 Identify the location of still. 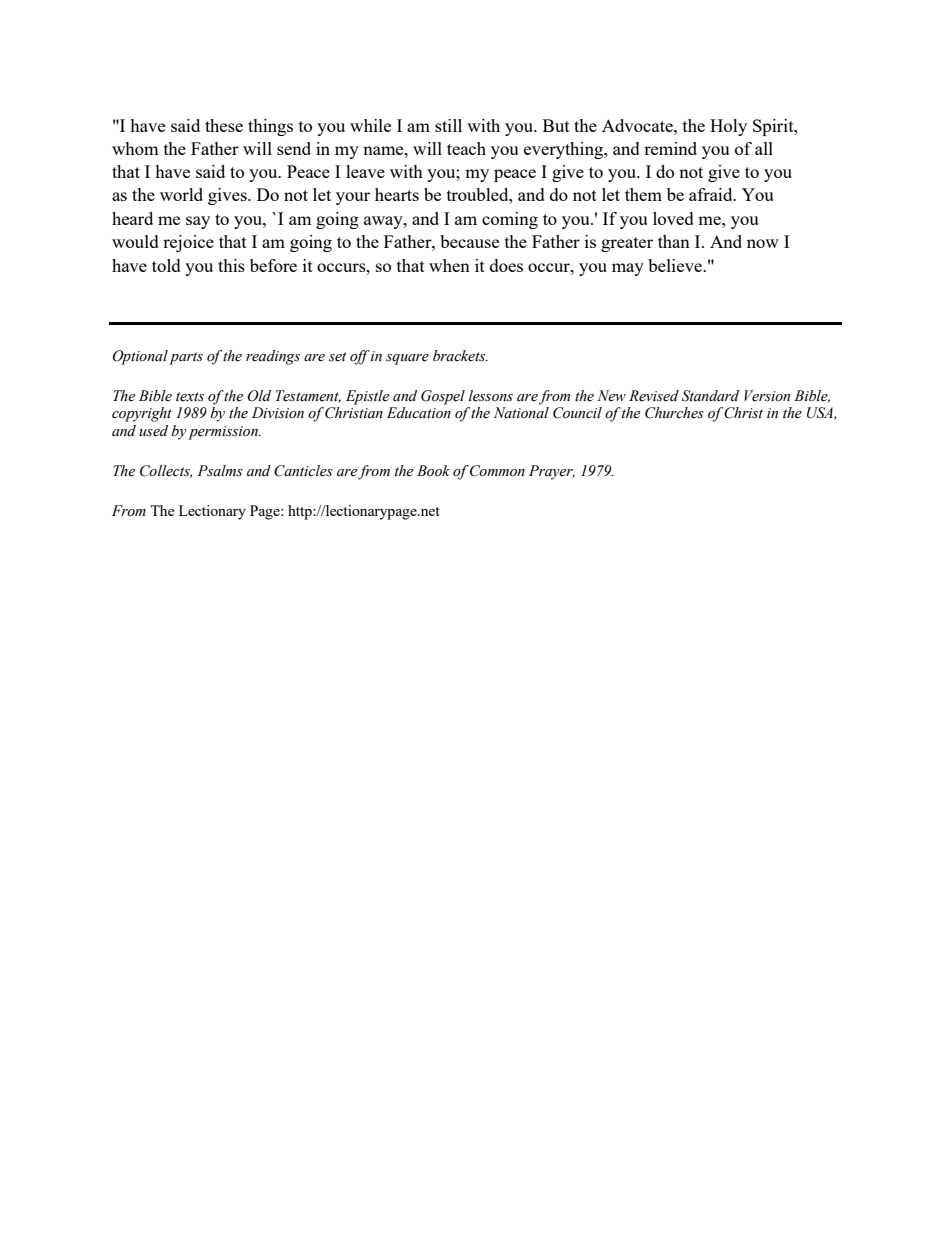
(448, 125).
